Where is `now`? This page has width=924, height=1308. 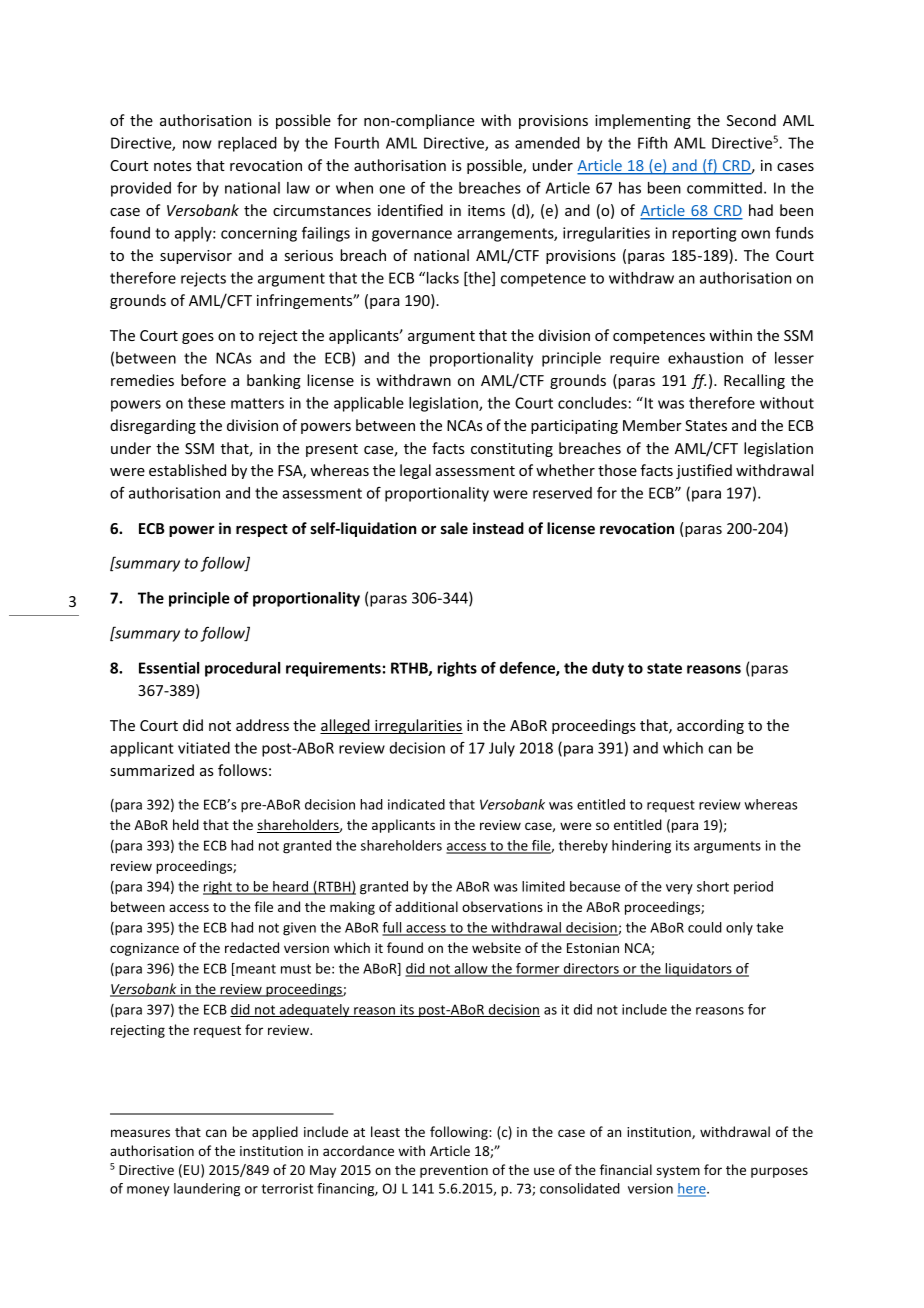
now is located at coordinates (197, 144).
